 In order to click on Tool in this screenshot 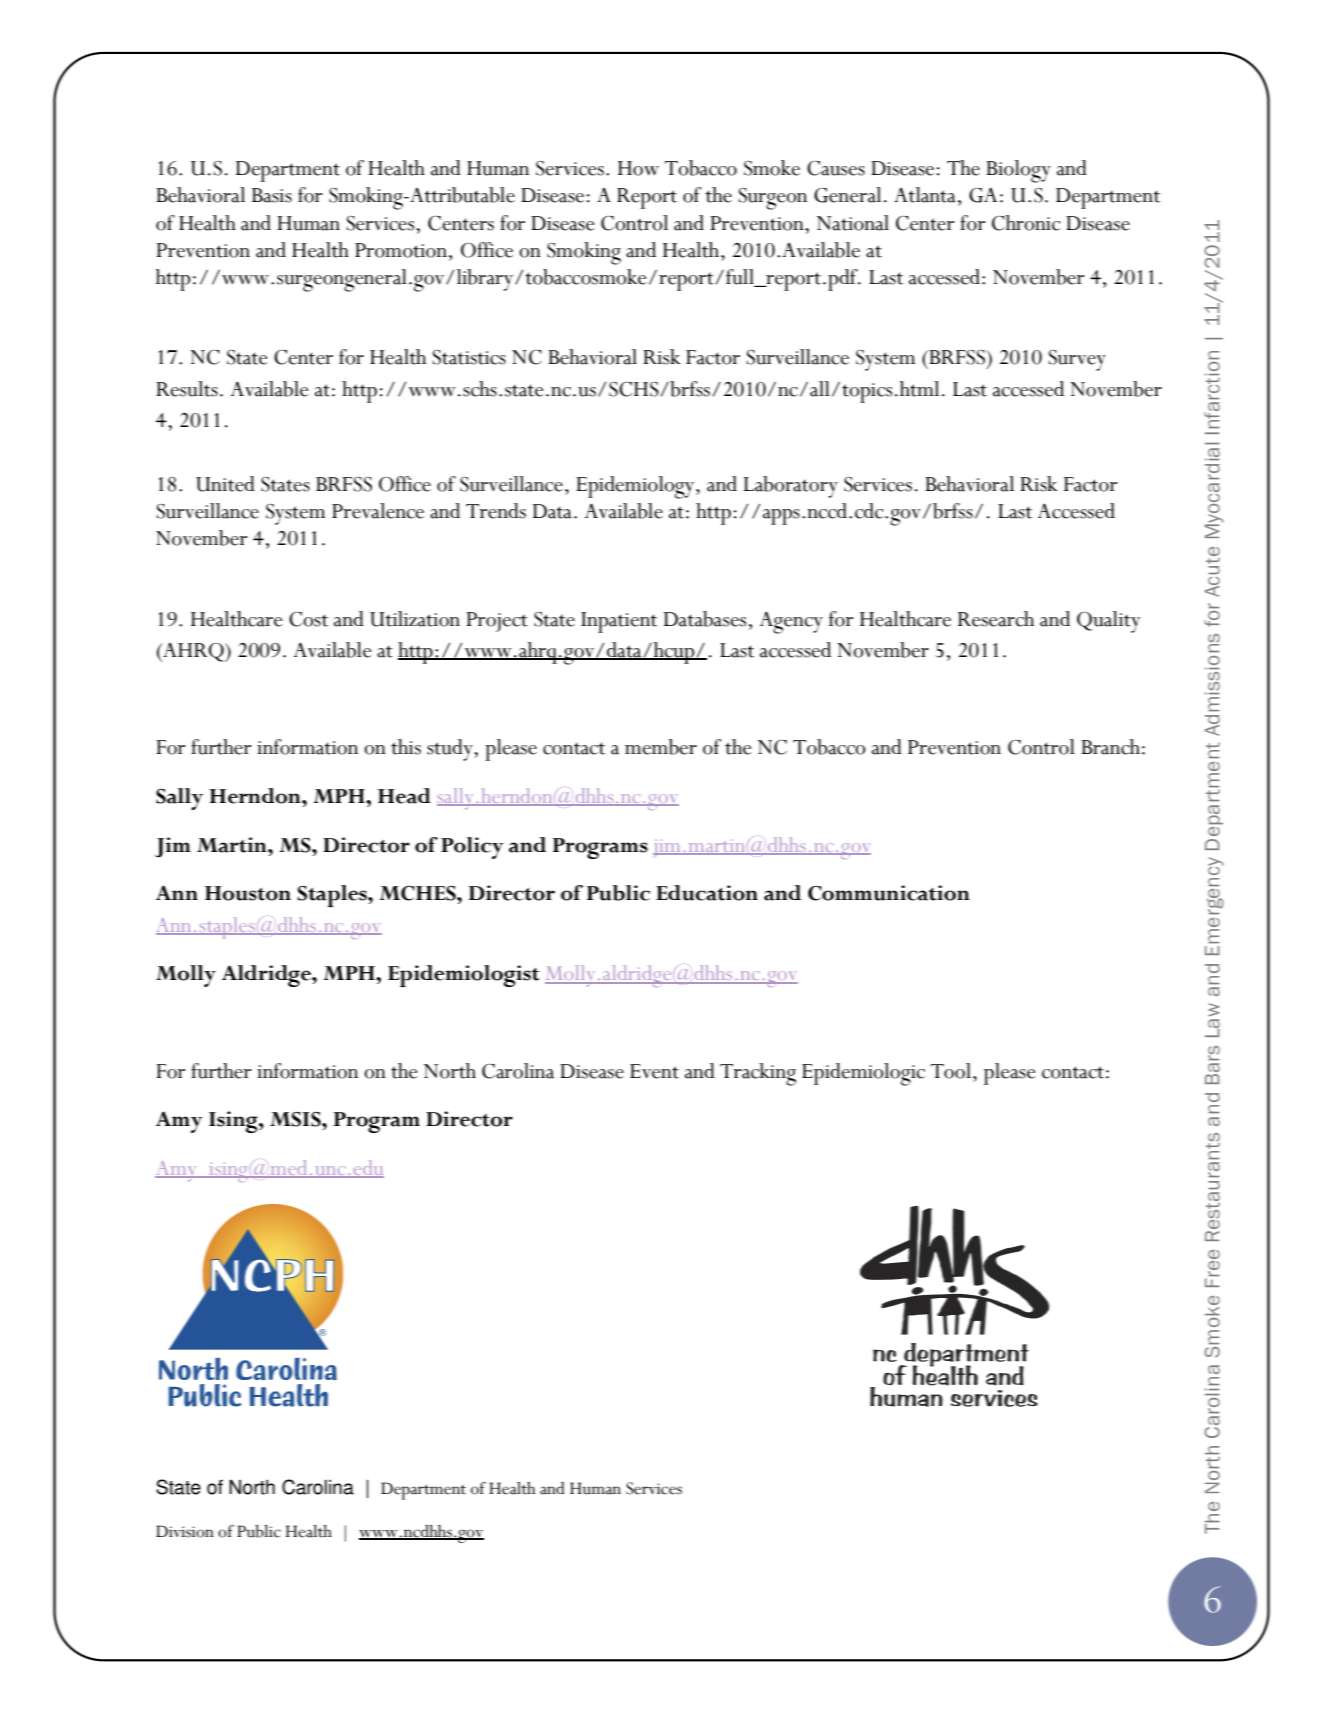, I will do `click(951, 1071)`.
